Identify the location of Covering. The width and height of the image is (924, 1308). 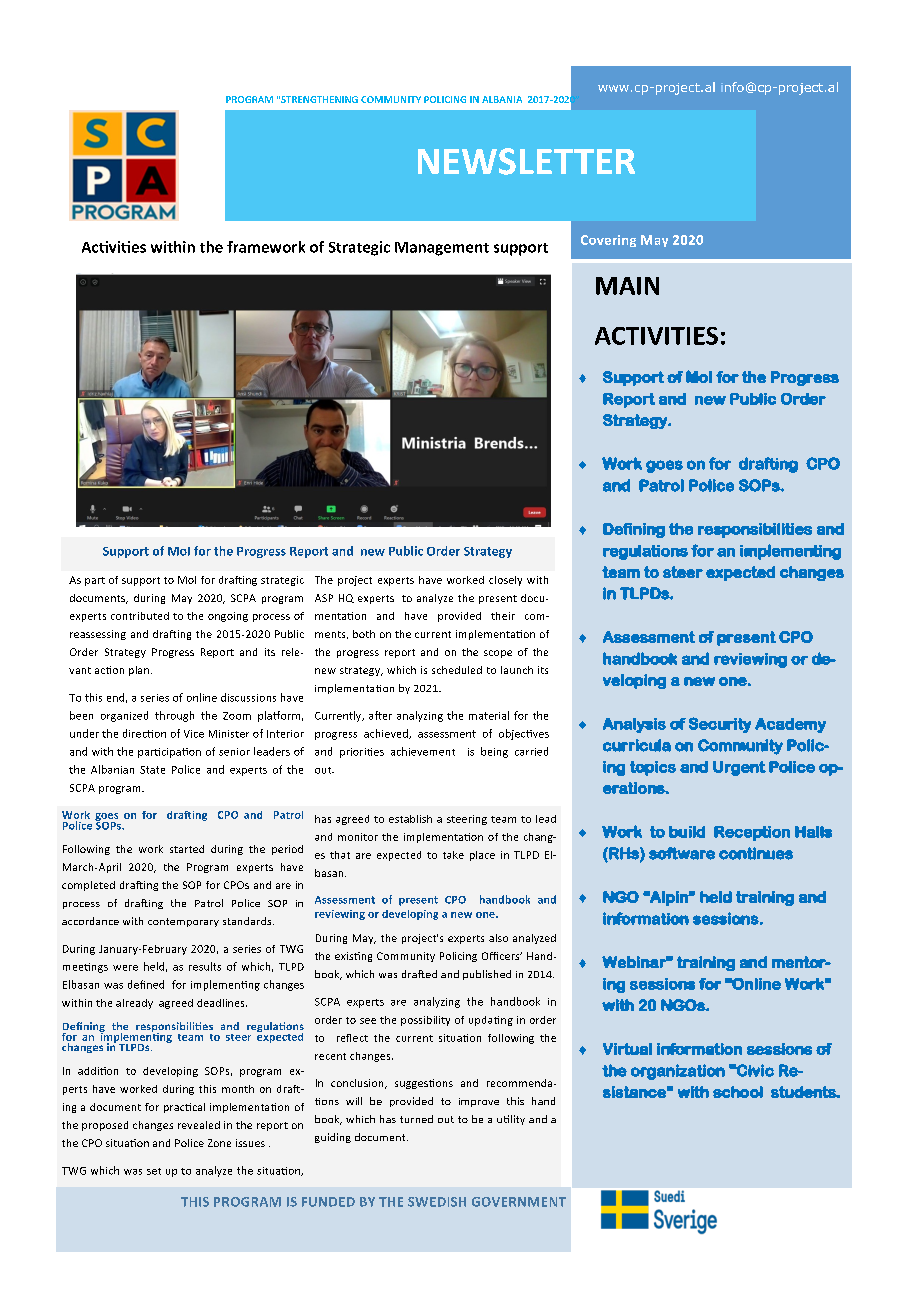
(608, 241).
